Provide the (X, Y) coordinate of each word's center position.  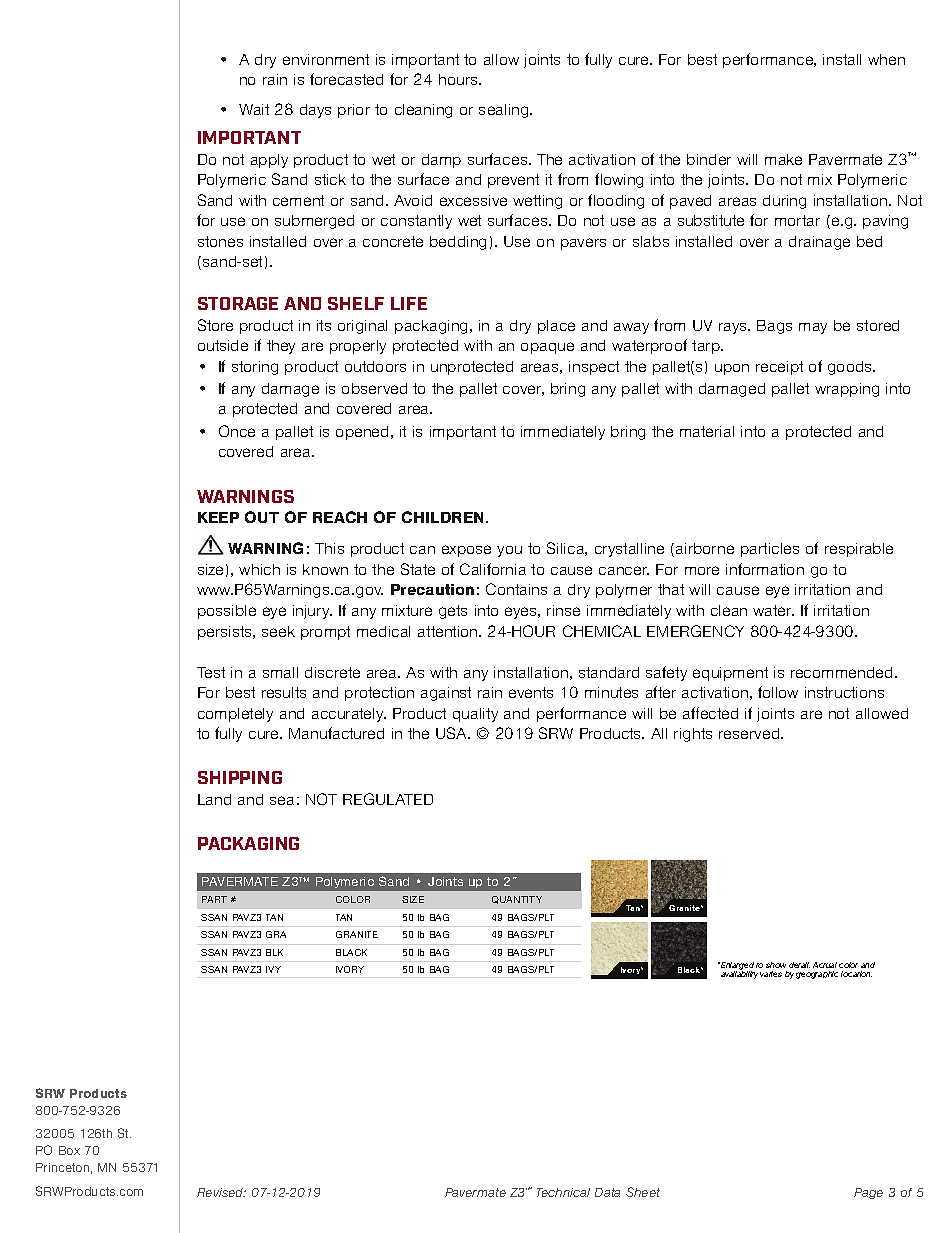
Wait (254, 109)
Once (237, 431)
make (783, 159)
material (707, 431)
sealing (505, 111)
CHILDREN (444, 517)
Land (214, 799)
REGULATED (388, 799)
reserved (750, 733)
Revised (221, 1192)
